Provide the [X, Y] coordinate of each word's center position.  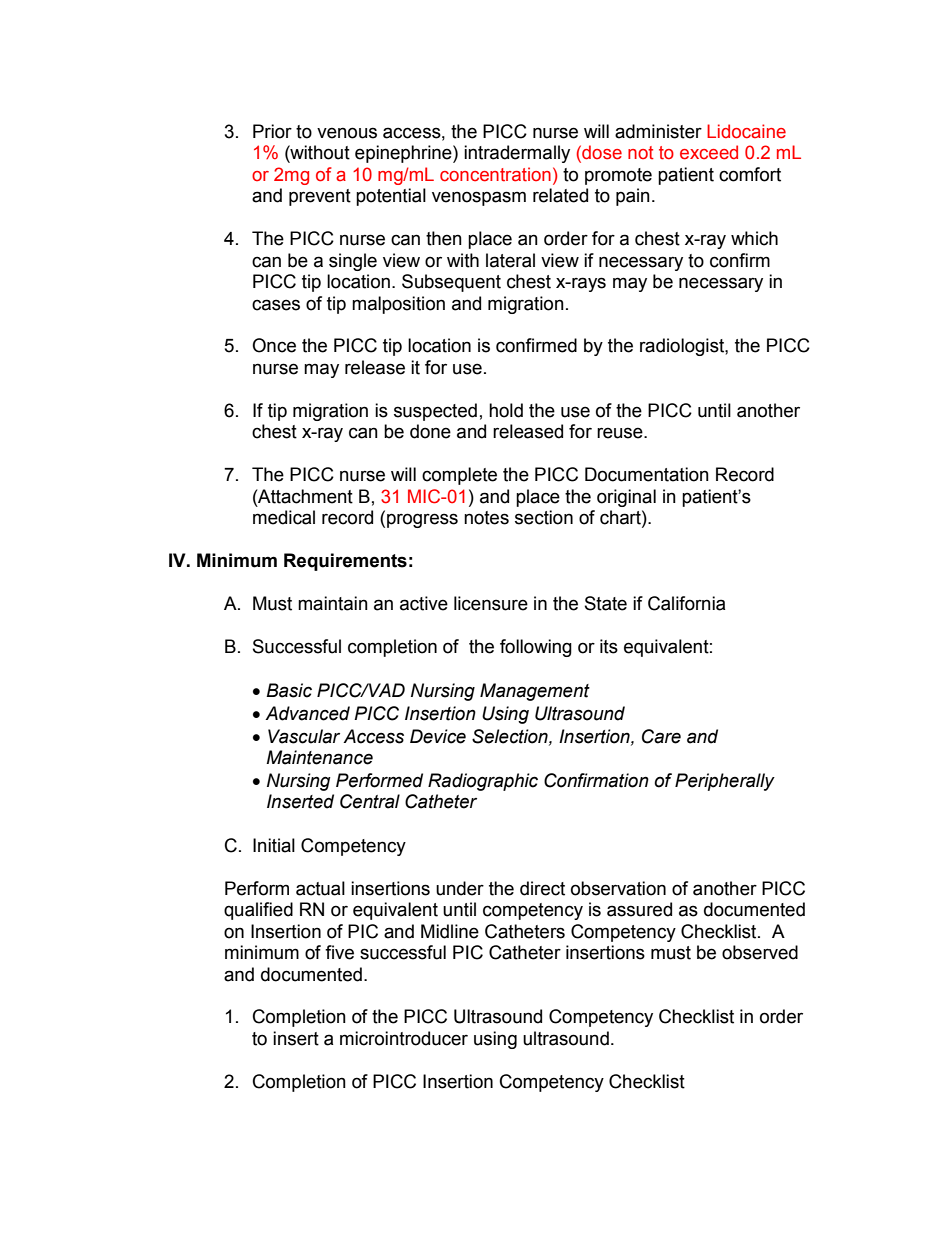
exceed [709, 152]
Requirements [345, 562]
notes [486, 518]
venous [347, 133]
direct [542, 888]
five [339, 952]
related [560, 195]
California [686, 603]
